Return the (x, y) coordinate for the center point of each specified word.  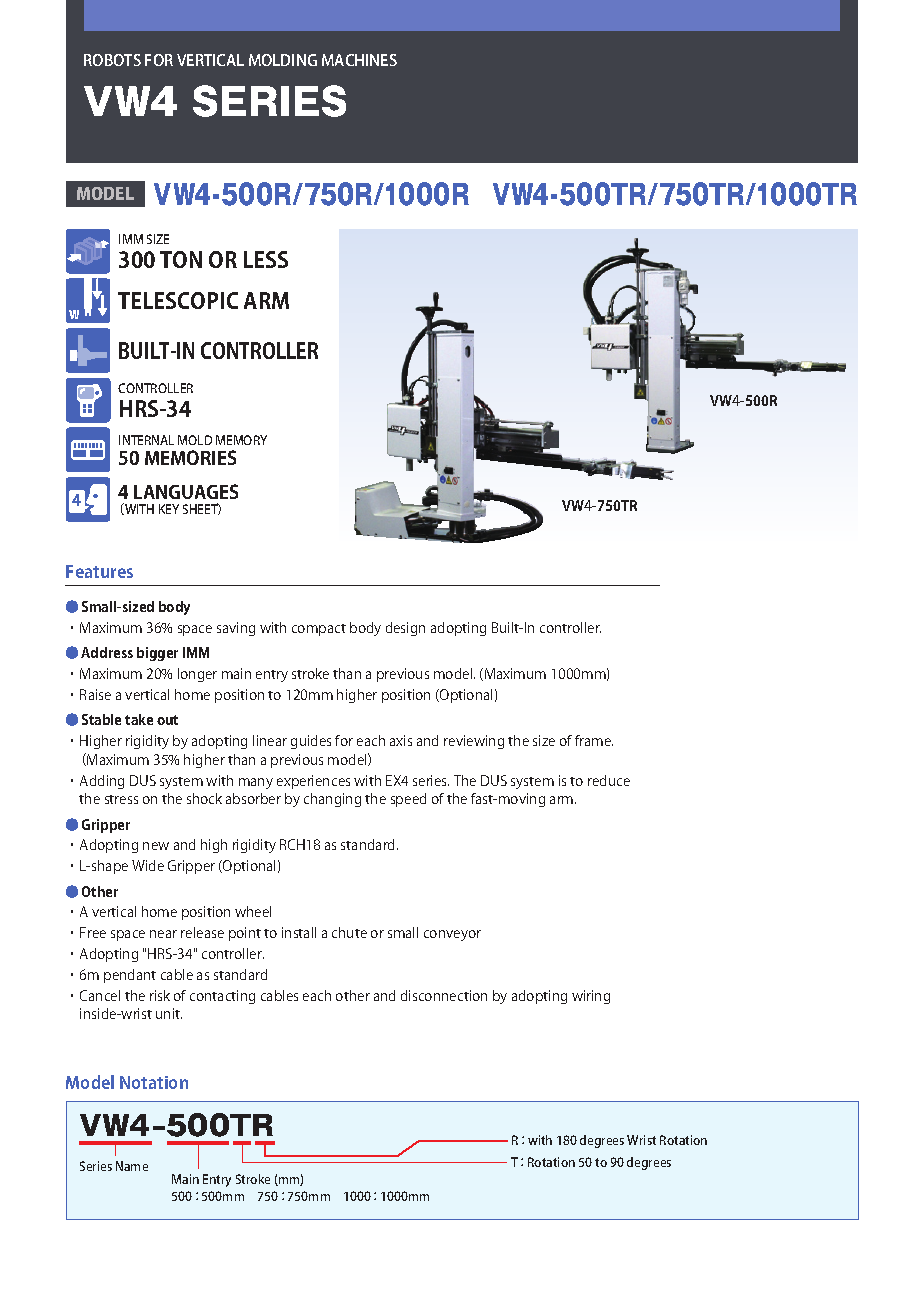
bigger (157, 654)
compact (319, 630)
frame (594, 740)
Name (132, 1166)
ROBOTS (112, 60)
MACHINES (359, 60)
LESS (266, 259)
